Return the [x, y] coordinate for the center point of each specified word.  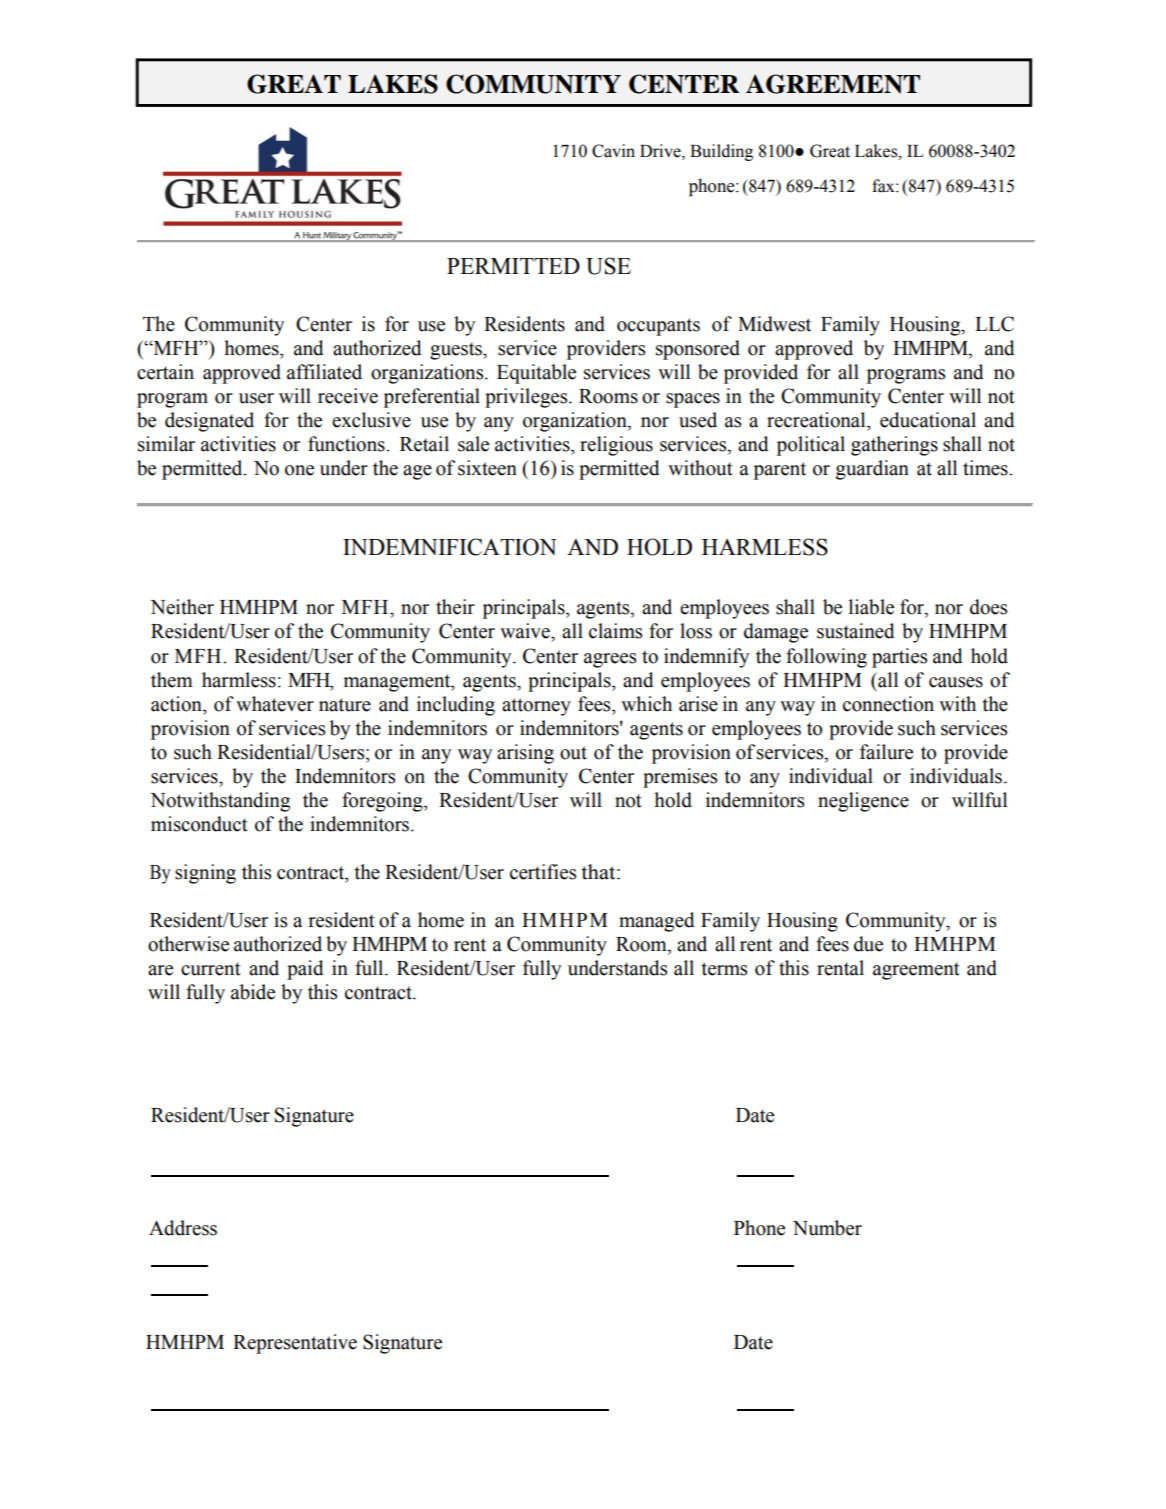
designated [209, 422]
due [868, 944]
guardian [872, 470]
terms [724, 969]
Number [827, 1228]
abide [253, 992]
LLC [994, 324]
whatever [275, 704]
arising [525, 754]
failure [886, 752]
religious [616, 446]
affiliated [324, 372]
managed [657, 922]
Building [721, 152]
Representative [295, 1344]
